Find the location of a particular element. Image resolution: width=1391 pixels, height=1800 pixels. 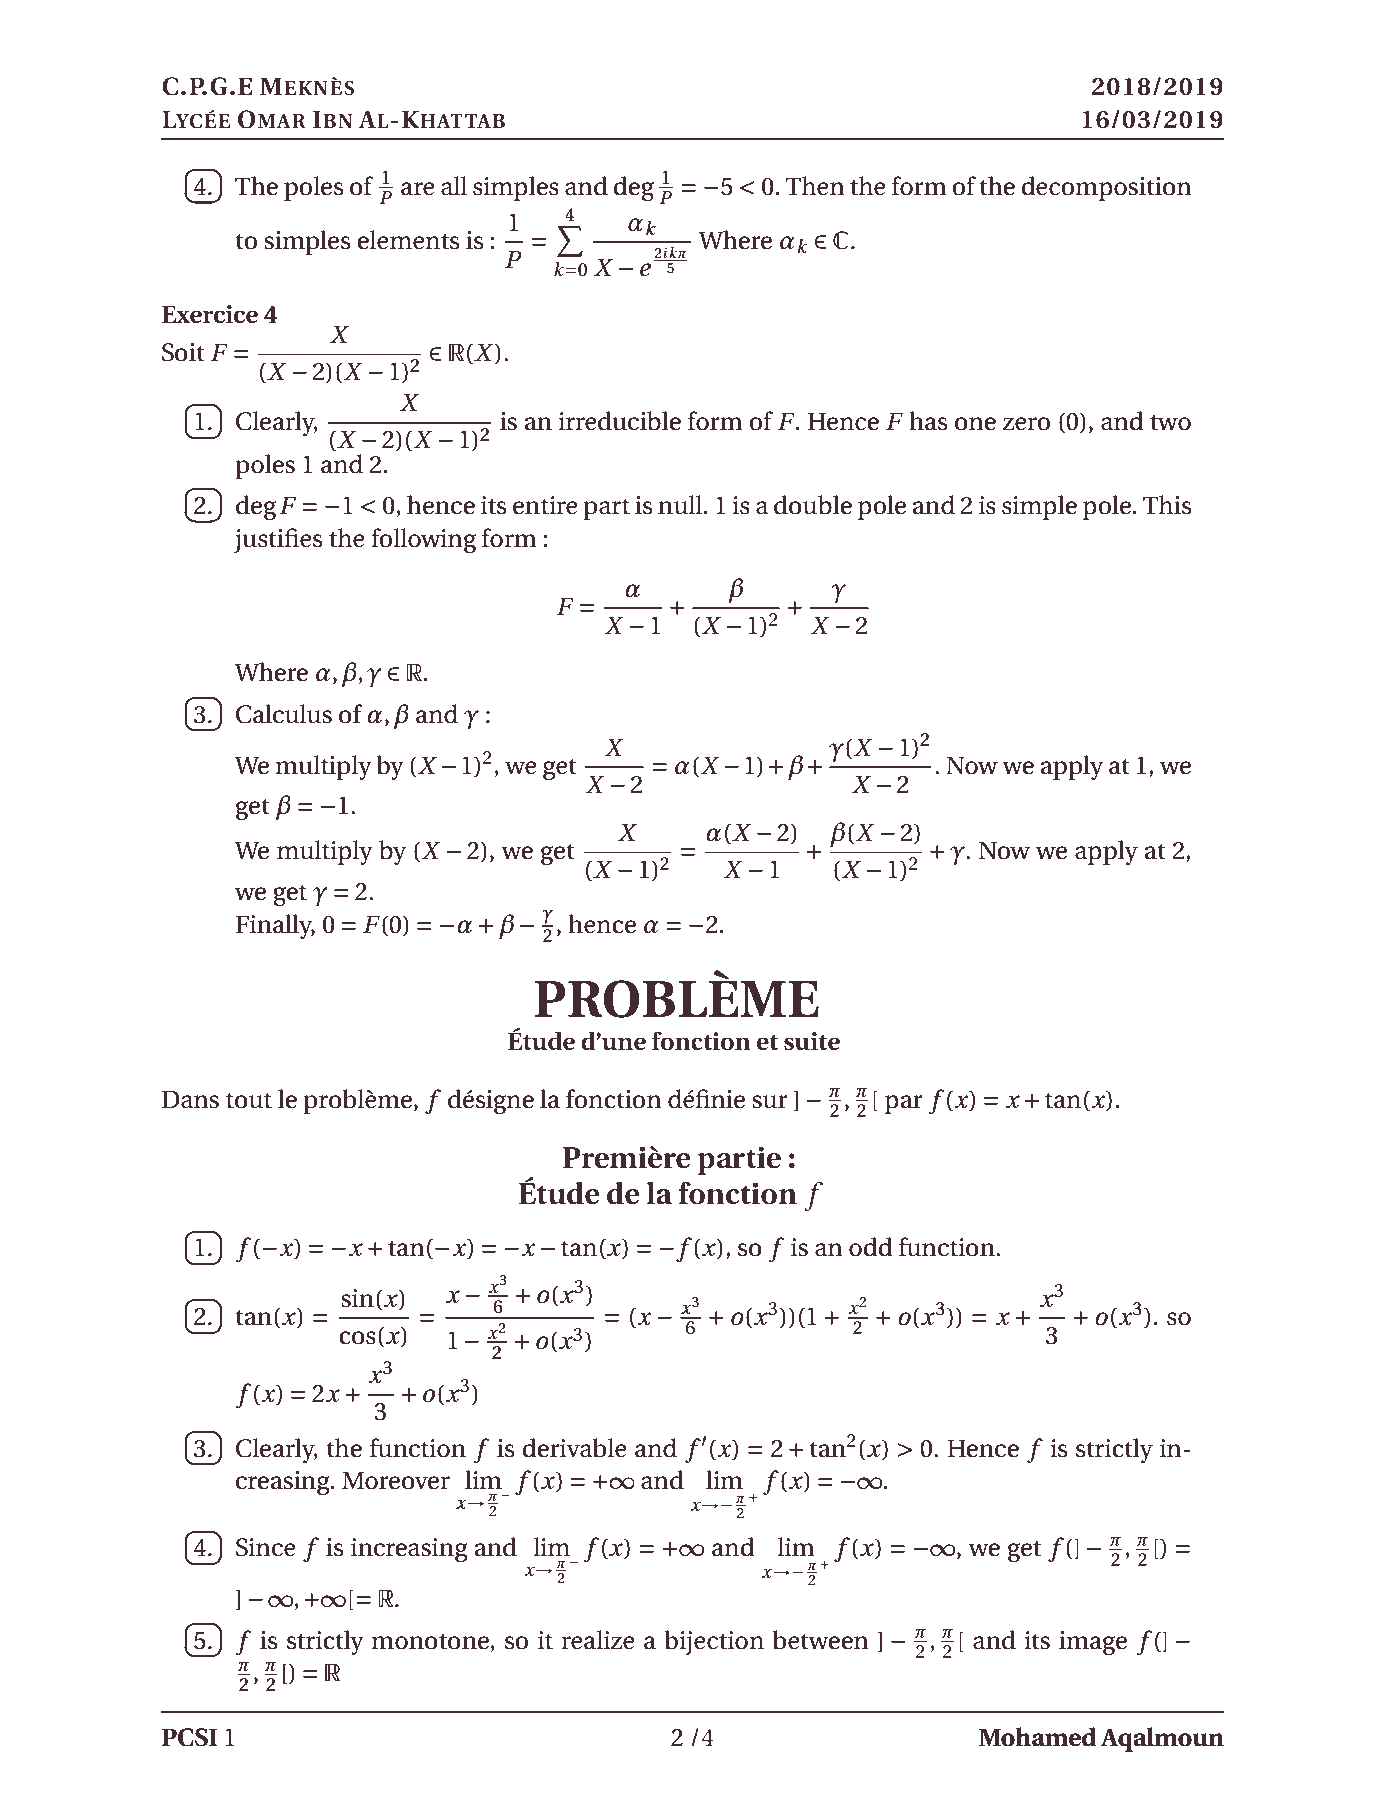

null is located at coordinates (681, 505).
